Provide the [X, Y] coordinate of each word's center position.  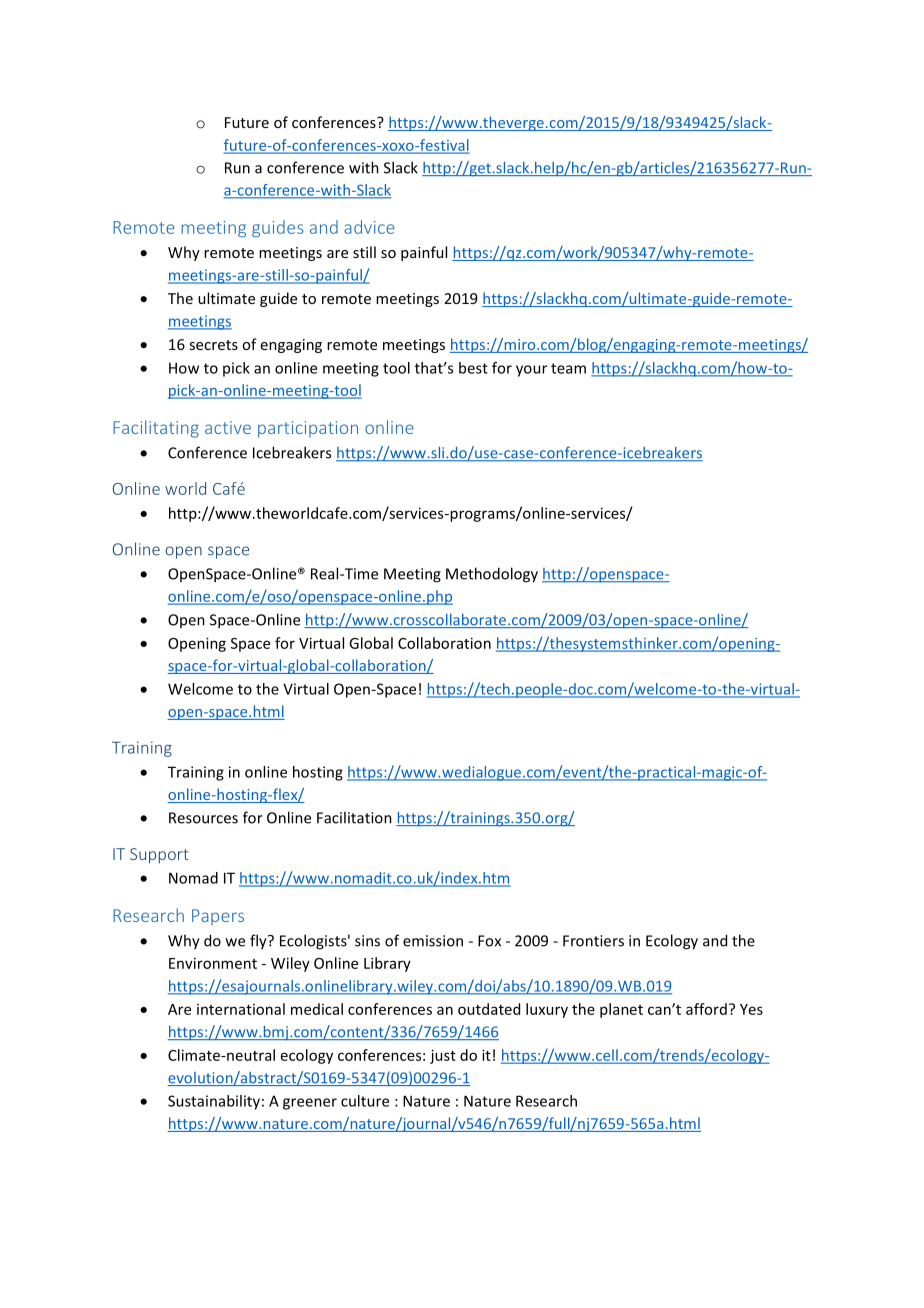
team [568, 368]
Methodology [492, 575]
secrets [213, 345]
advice [369, 227]
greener [310, 1104]
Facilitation [354, 817]
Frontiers [593, 941]
